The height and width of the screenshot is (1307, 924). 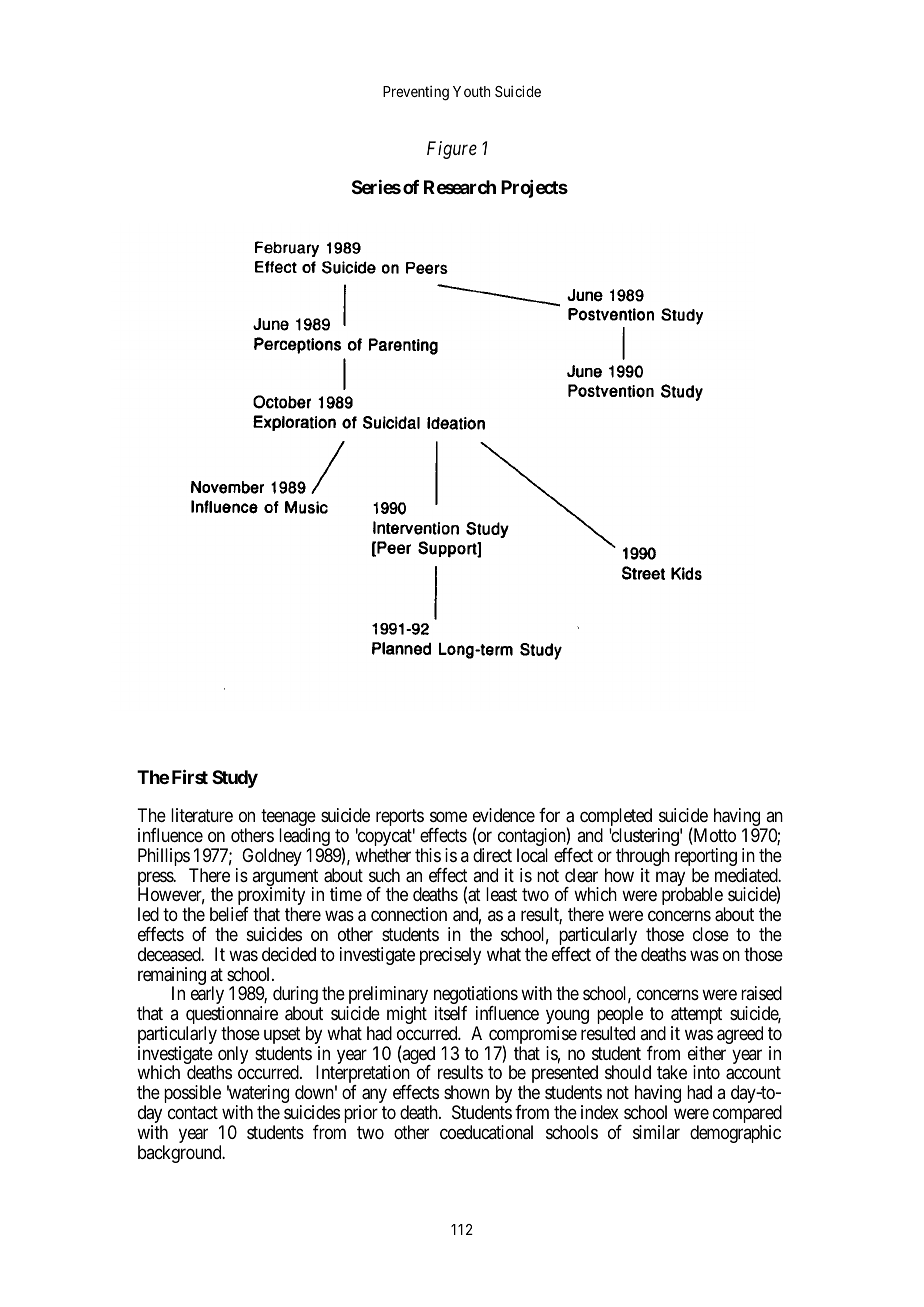 What do you see at coordinates (466, 1092) in the screenshot?
I see `shown` at bounding box center [466, 1092].
